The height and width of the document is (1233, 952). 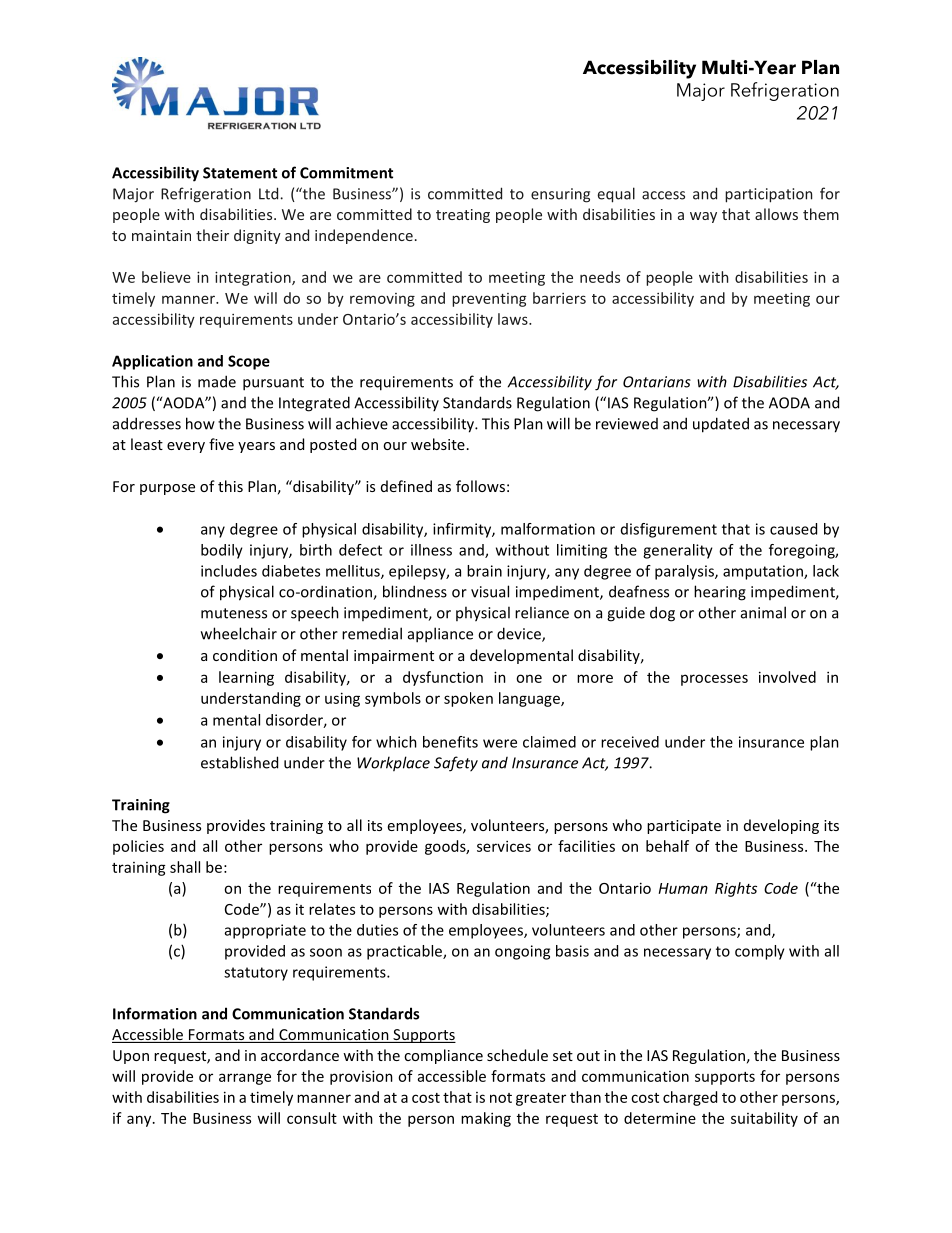 I want to click on participation, so click(x=768, y=195).
